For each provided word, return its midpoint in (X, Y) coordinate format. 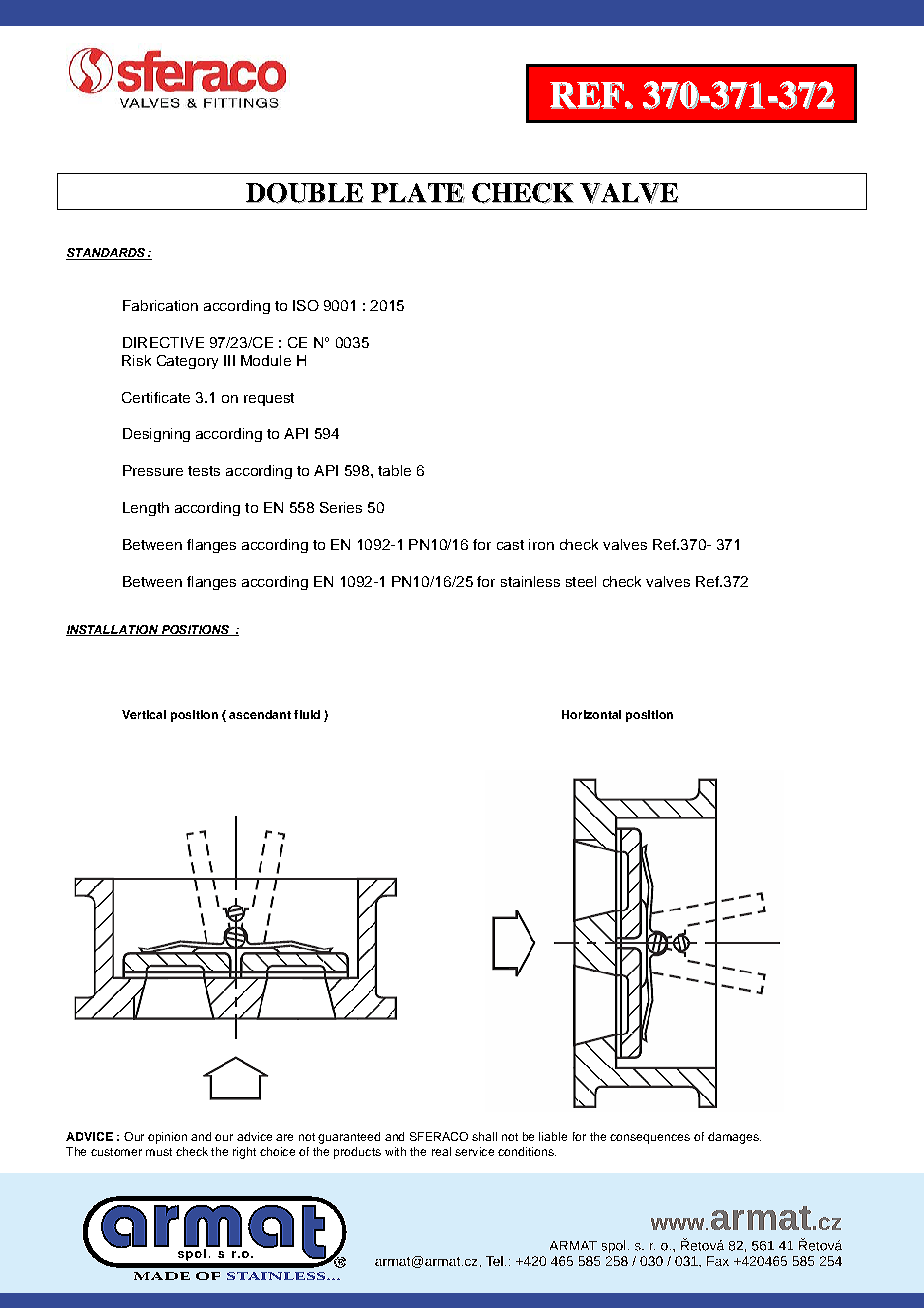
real (441, 1151)
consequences (650, 1139)
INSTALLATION (113, 630)
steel (581, 581)
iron (541, 544)
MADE (162, 1276)
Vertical (144, 714)
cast (510, 545)
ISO (306, 305)
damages (734, 1138)
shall (484, 1136)
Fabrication (160, 305)
